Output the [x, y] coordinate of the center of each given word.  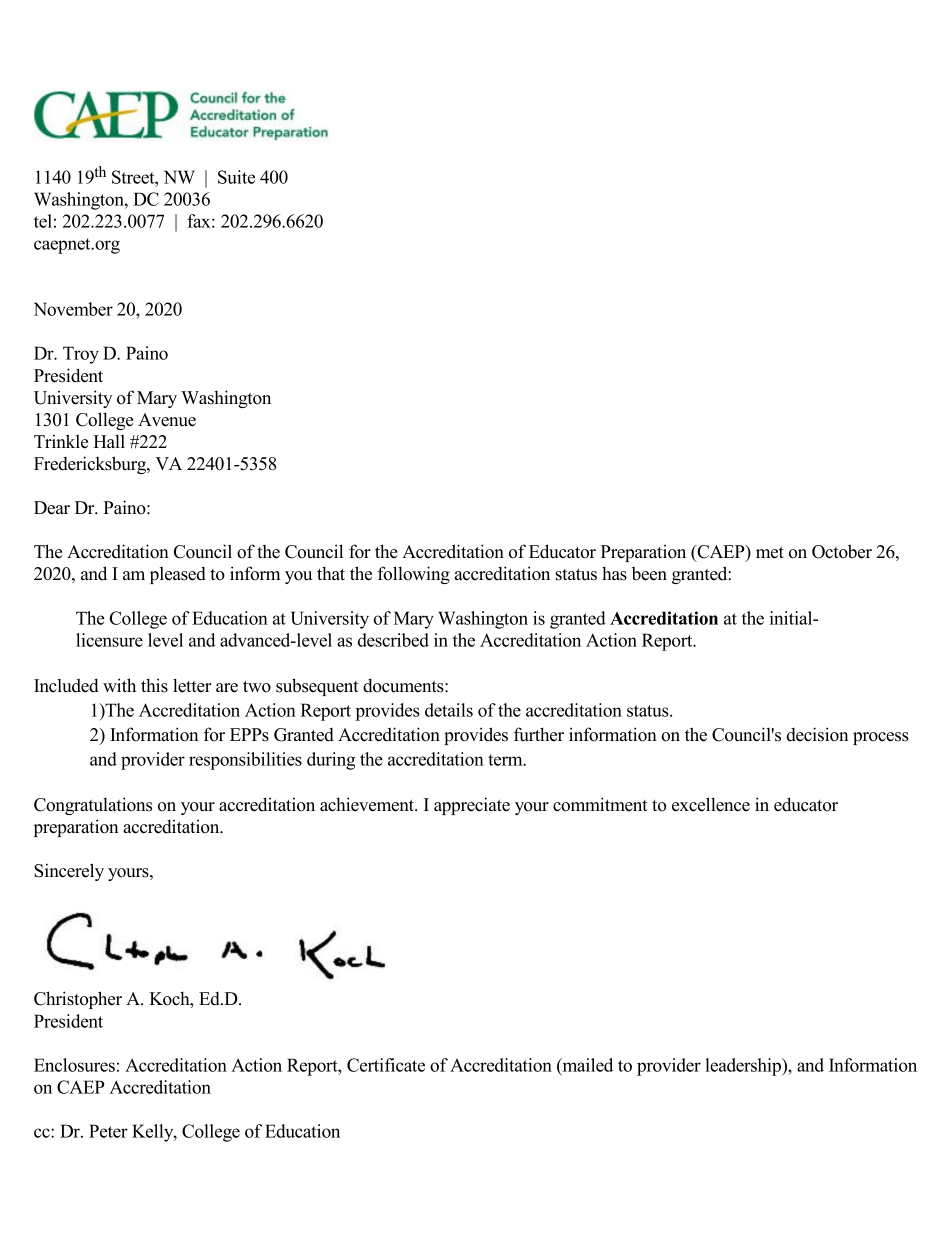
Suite [236, 177]
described [393, 640]
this [154, 685]
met [770, 553]
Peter [108, 1131]
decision [817, 734]
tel [43, 221]
